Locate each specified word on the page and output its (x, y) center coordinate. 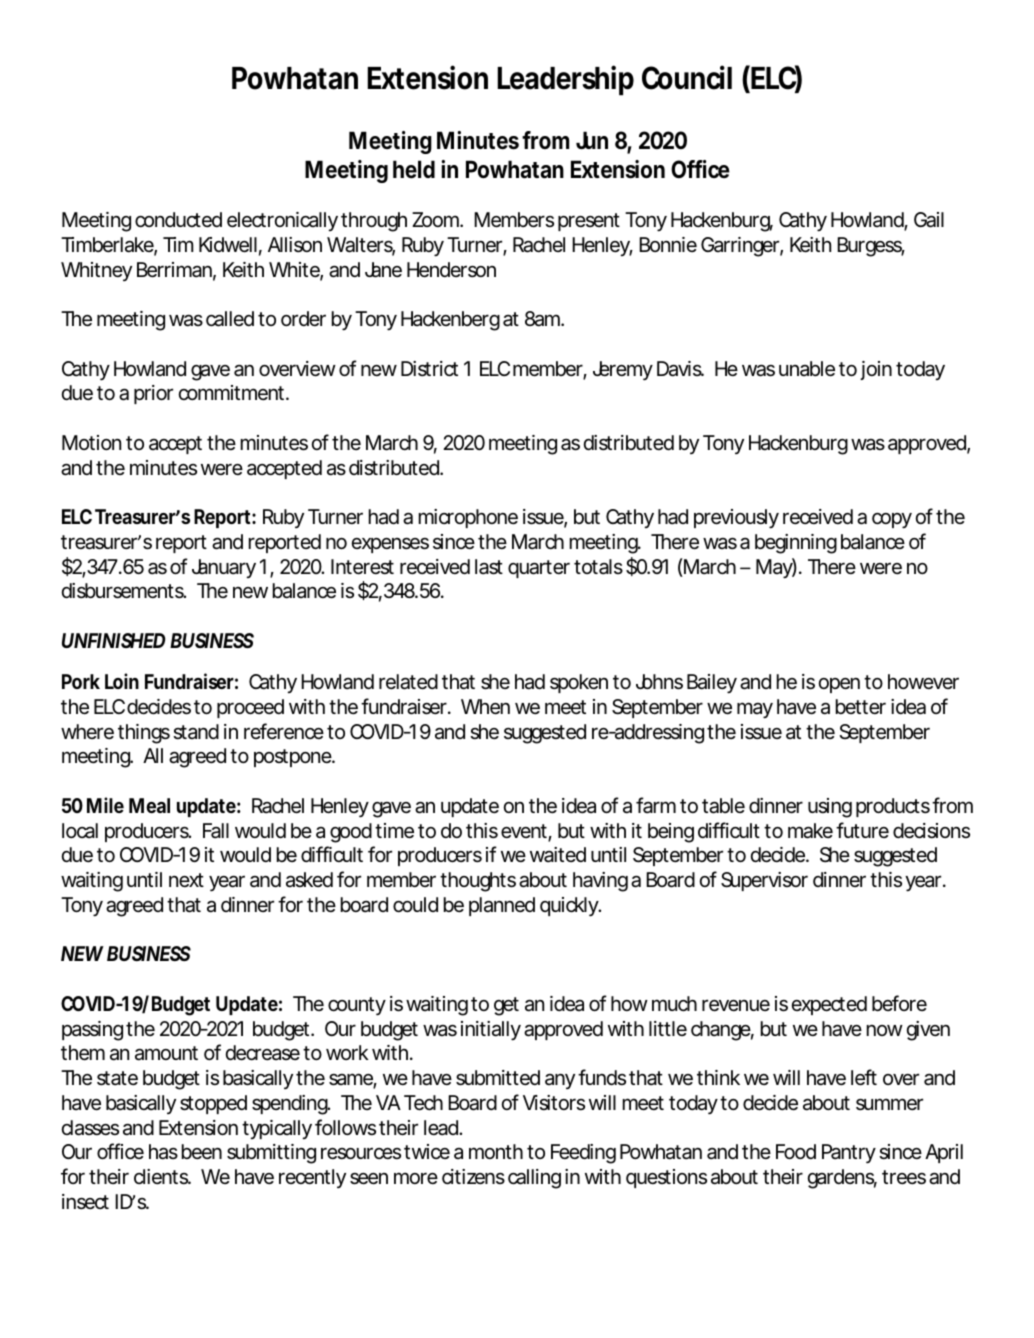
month (496, 1151)
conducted (178, 220)
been (202, 1152)
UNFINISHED (113, 640)
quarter (539, 569)
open (839, 685)
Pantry (849, 1153)
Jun (592, 140)
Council (687, 77)
